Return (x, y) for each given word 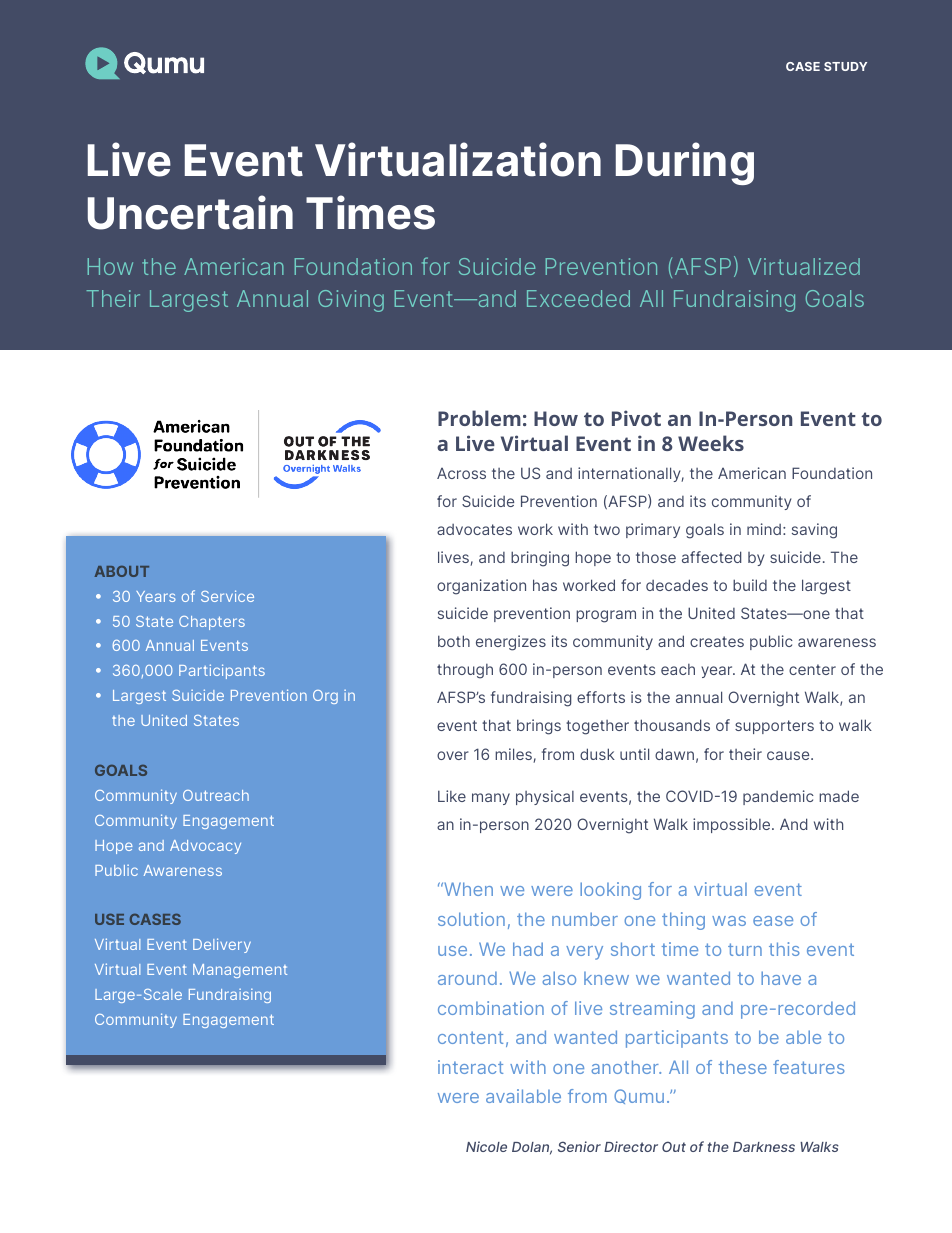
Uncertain (190, 212)
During (685, 163)
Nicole (486, 1146)
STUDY (845, 66)
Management (240, 971)
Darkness (764, 1147)
